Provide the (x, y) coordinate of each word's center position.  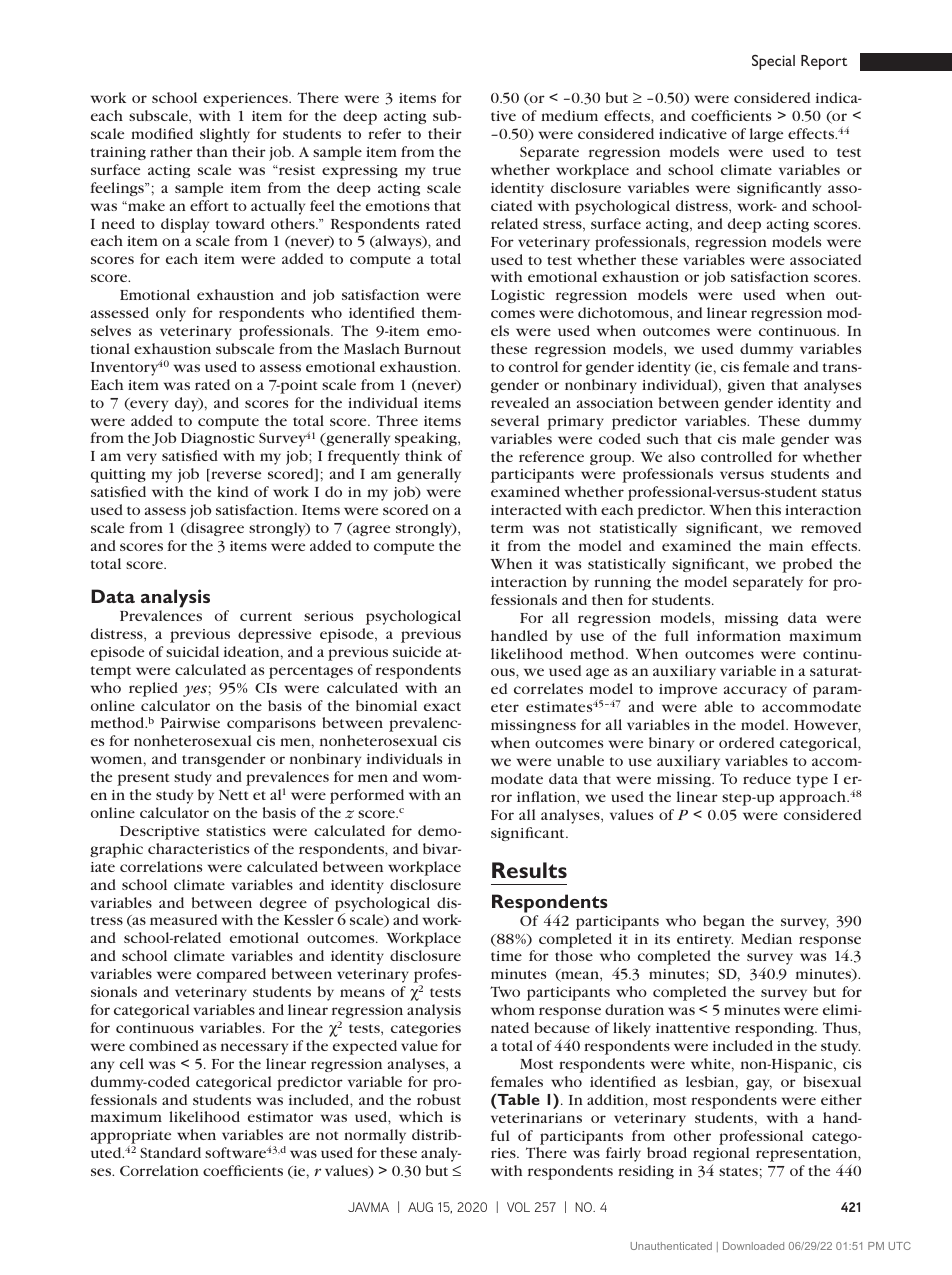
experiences (246, 100)
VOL (518, 1207)
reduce (767, 778)
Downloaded (753, 1246)
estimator (280, 1117)
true (447, 170)
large (766, 135)
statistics (236, 831)
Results (529, 870)
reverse (235, 476)
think (423, 455)
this (768, 509)
